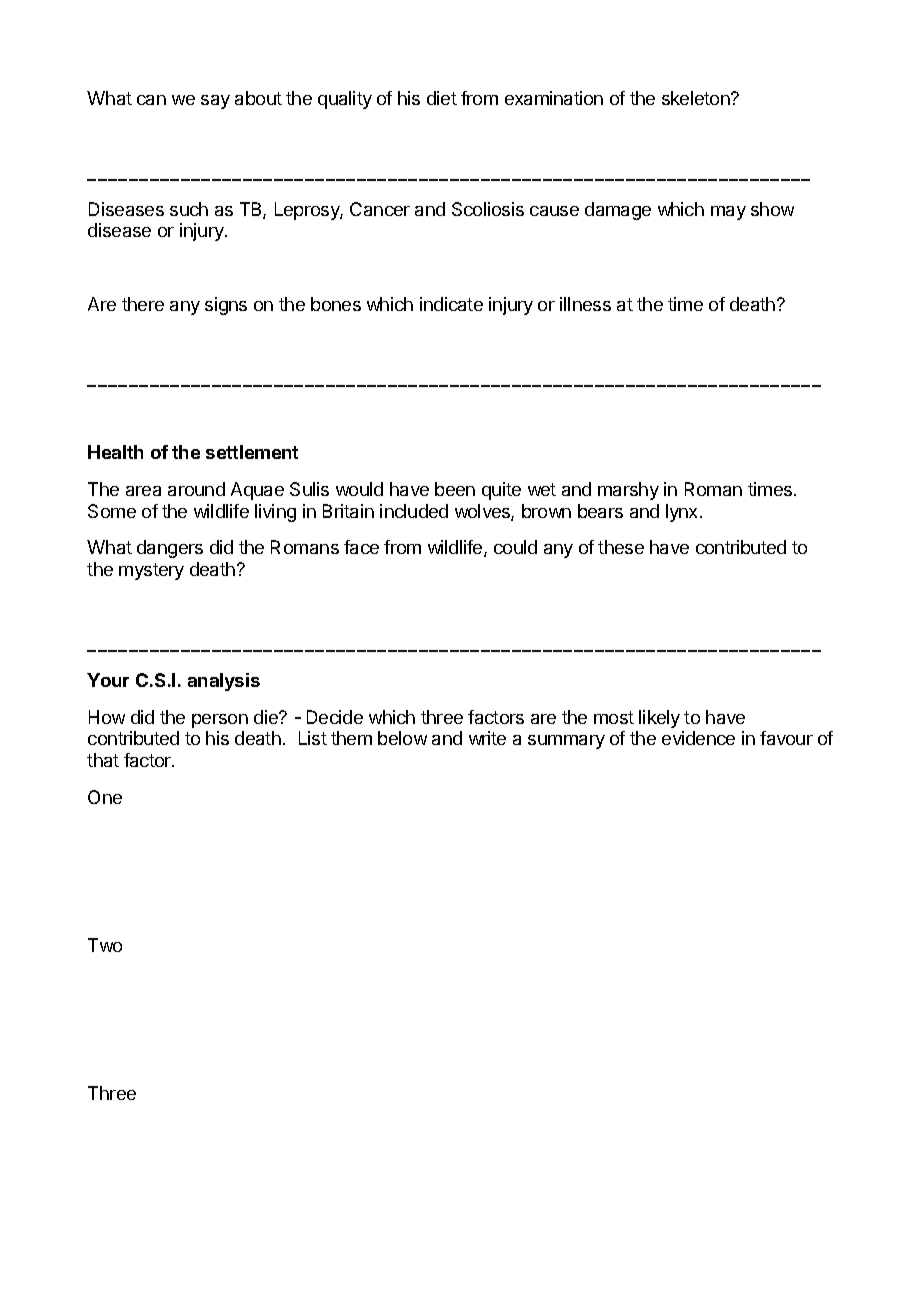 The image size is (924, 1308). Describe the element at coordinates (402, 738) in the document. I see `below` at that location.
